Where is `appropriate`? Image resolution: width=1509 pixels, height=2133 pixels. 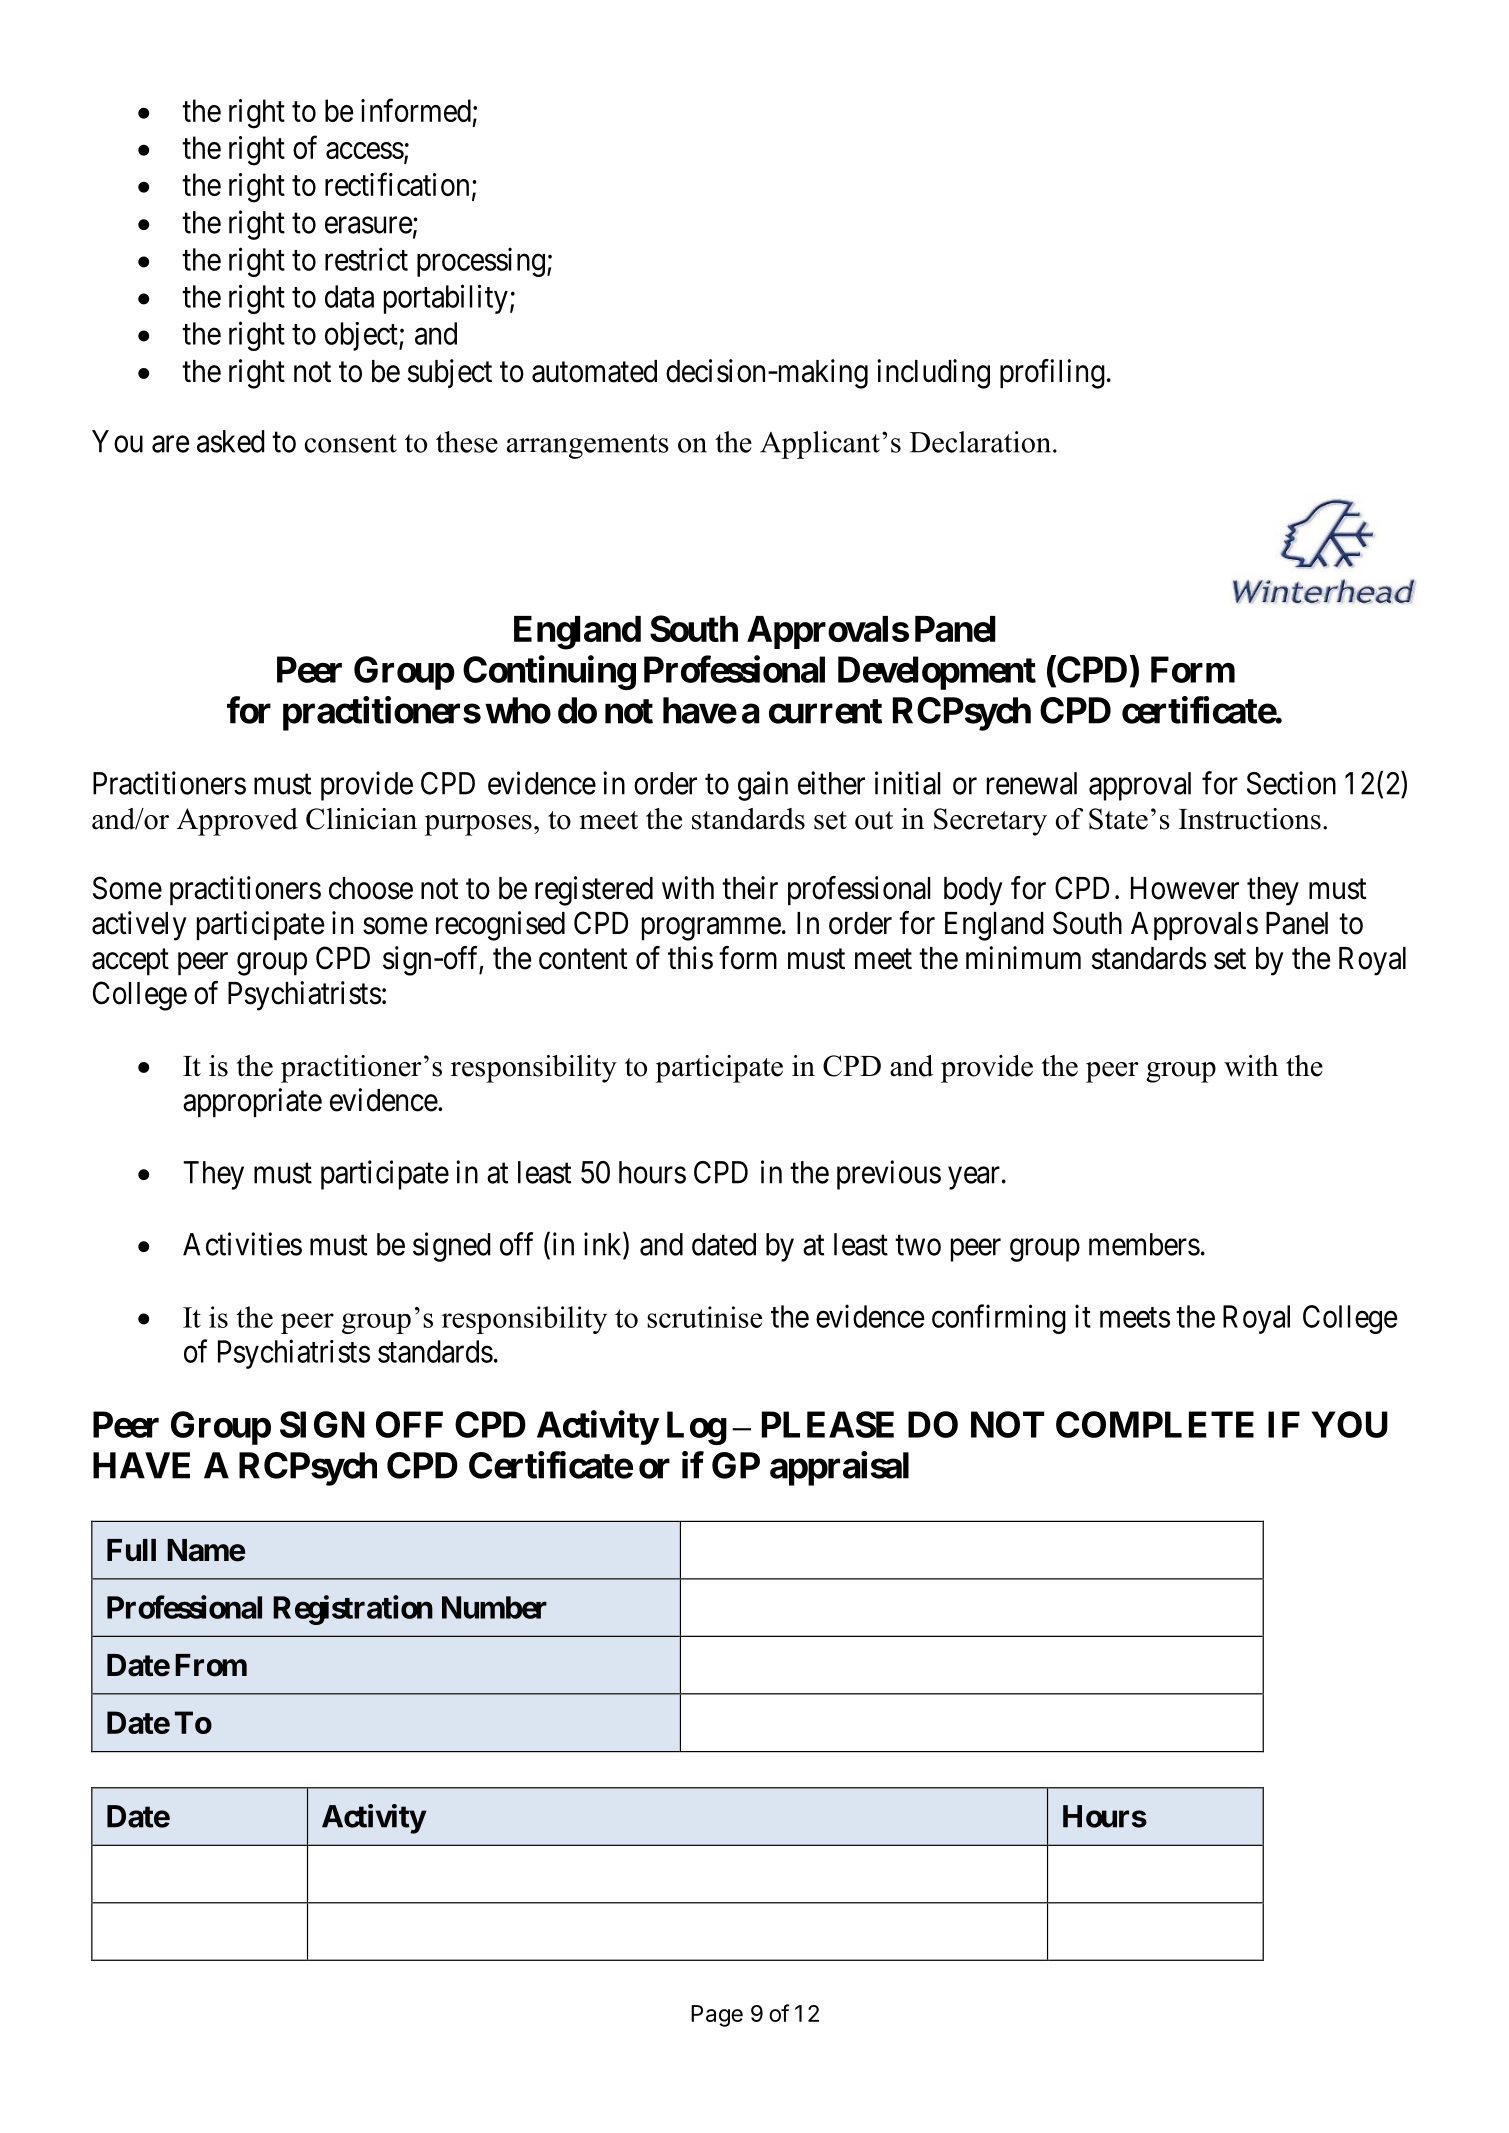
appropriate is located at coordinates (252, 1103).
